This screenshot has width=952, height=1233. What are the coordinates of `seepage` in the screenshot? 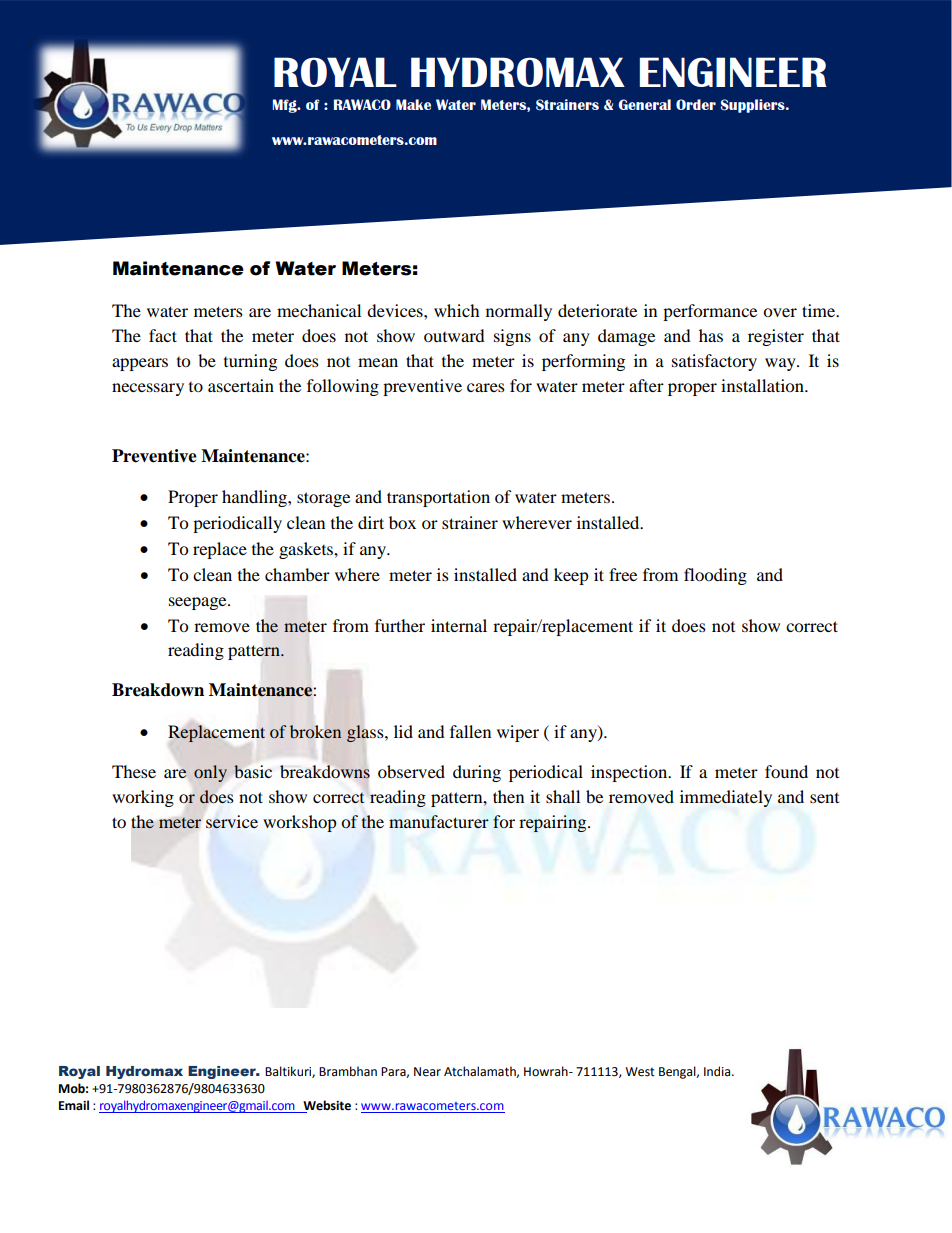 It's located at (199, 603).
